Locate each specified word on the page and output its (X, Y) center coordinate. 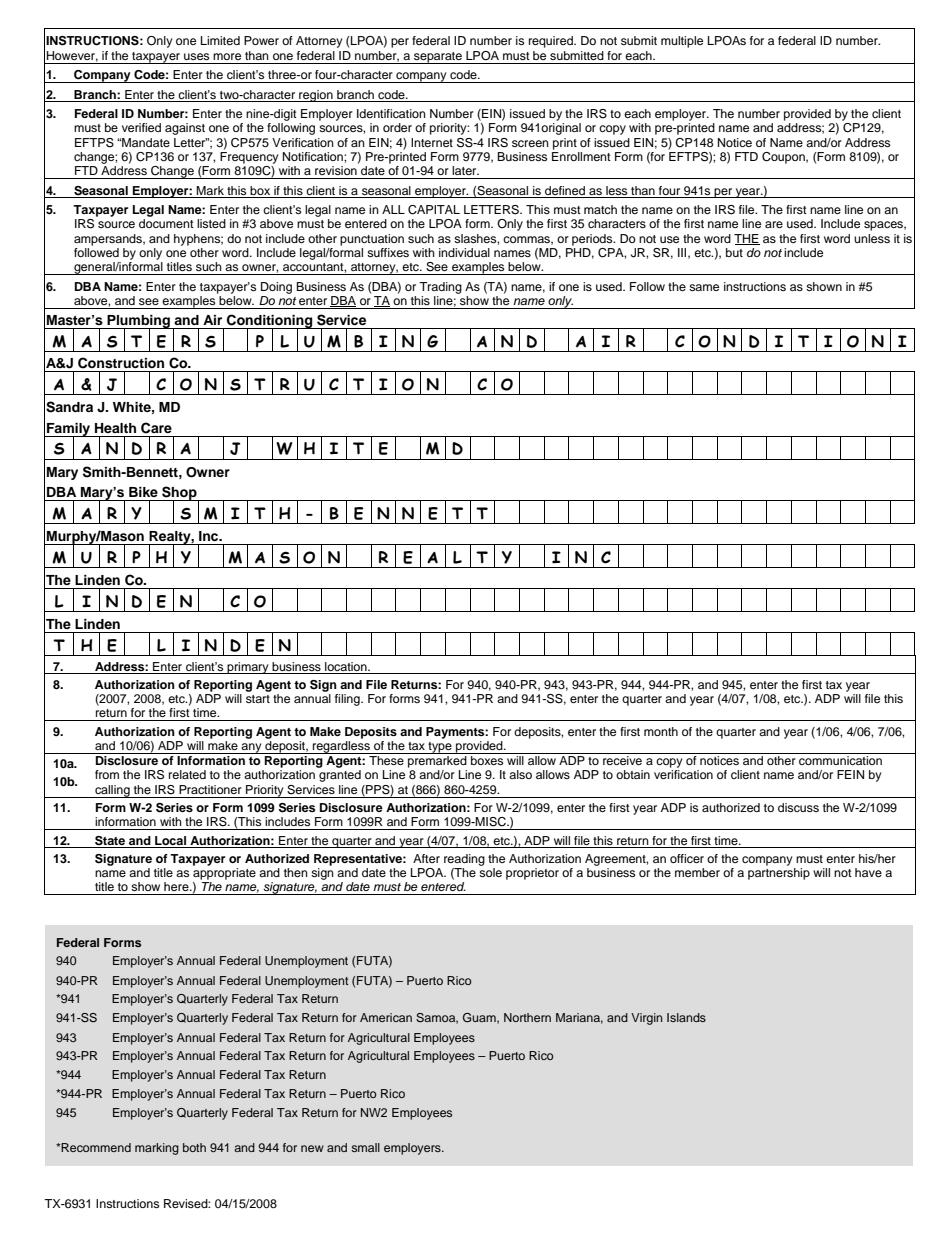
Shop (179, 494)
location (347, 666)
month (661, 731)
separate (438, 58)
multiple (682, 42)
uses (196, 56)
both (194, 1147)
